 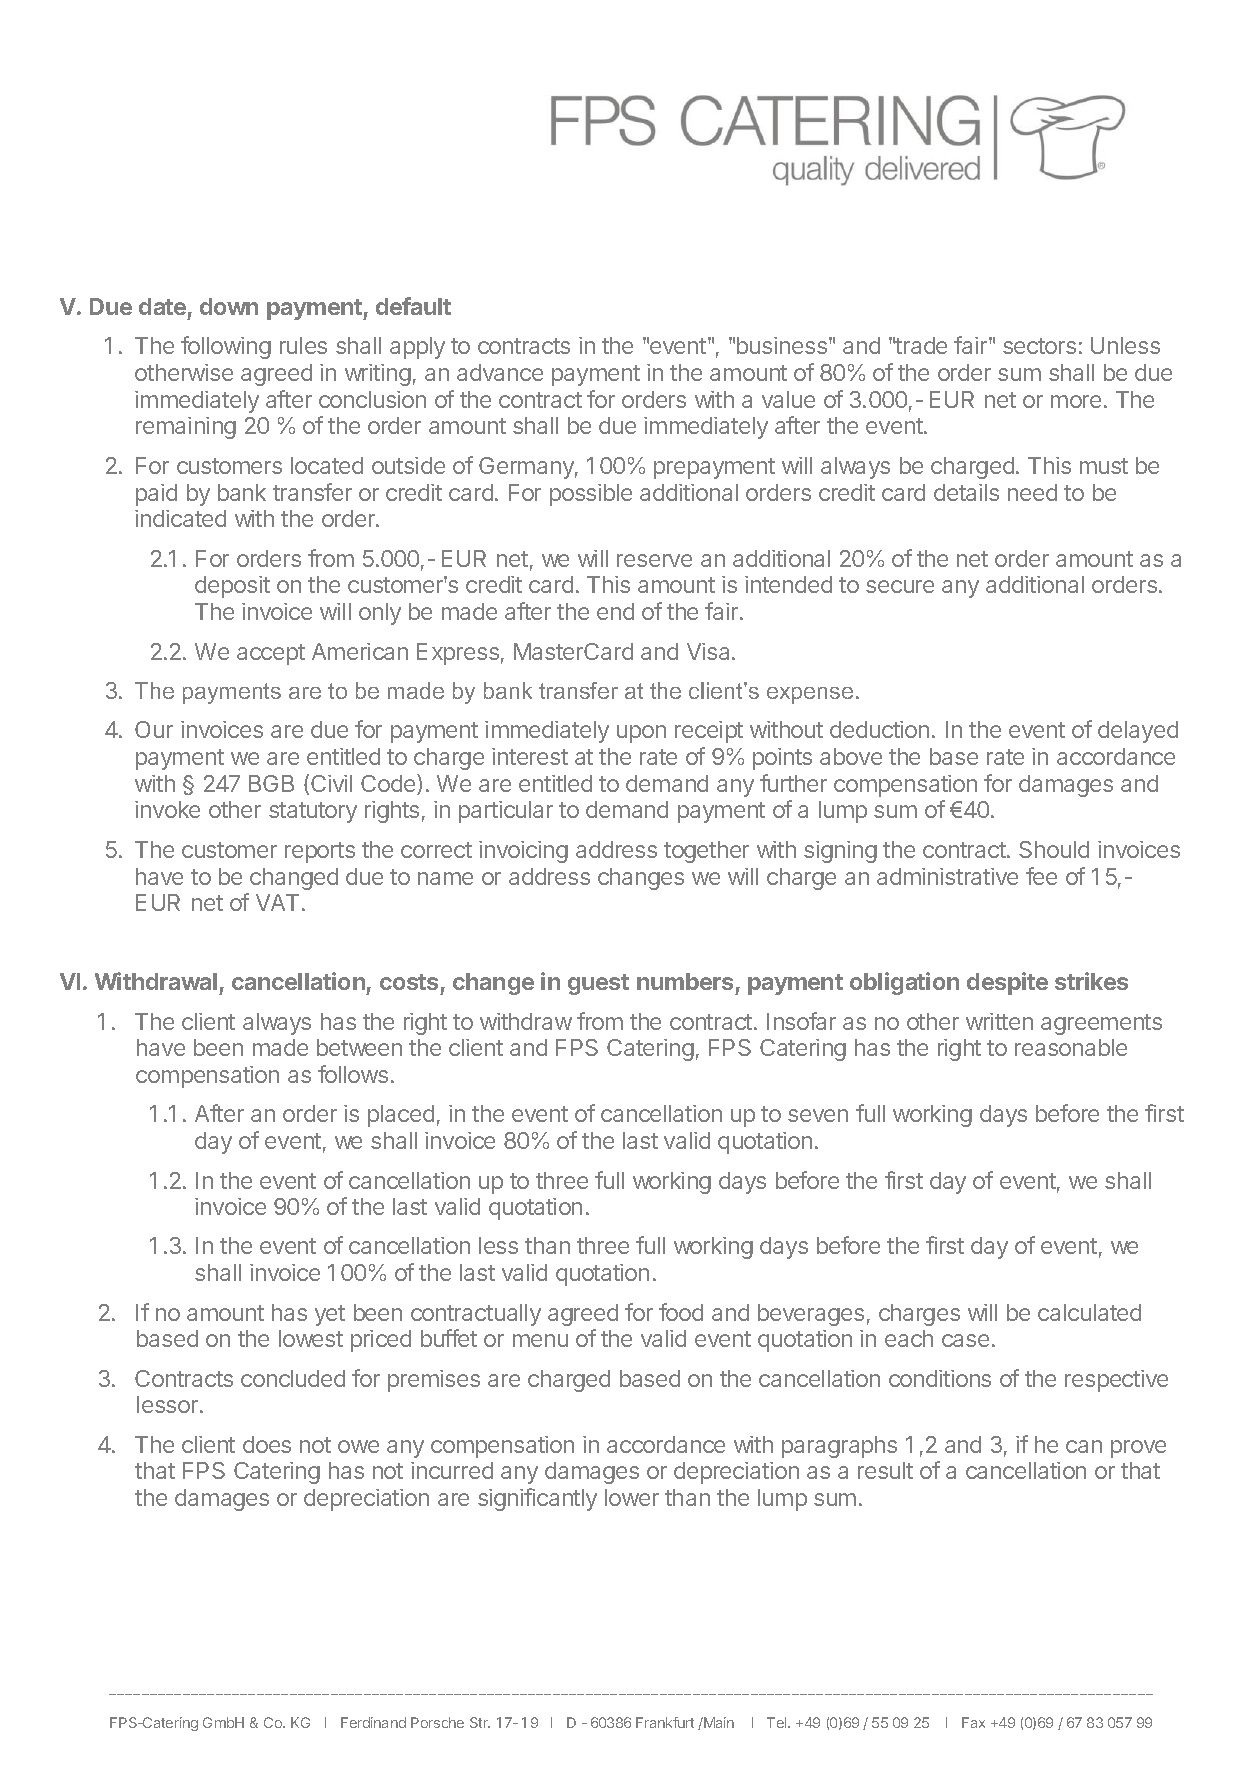 What do you see at coordinates (999, 1021) in the page?
I see `written` at bounding box center [999, 1021].
